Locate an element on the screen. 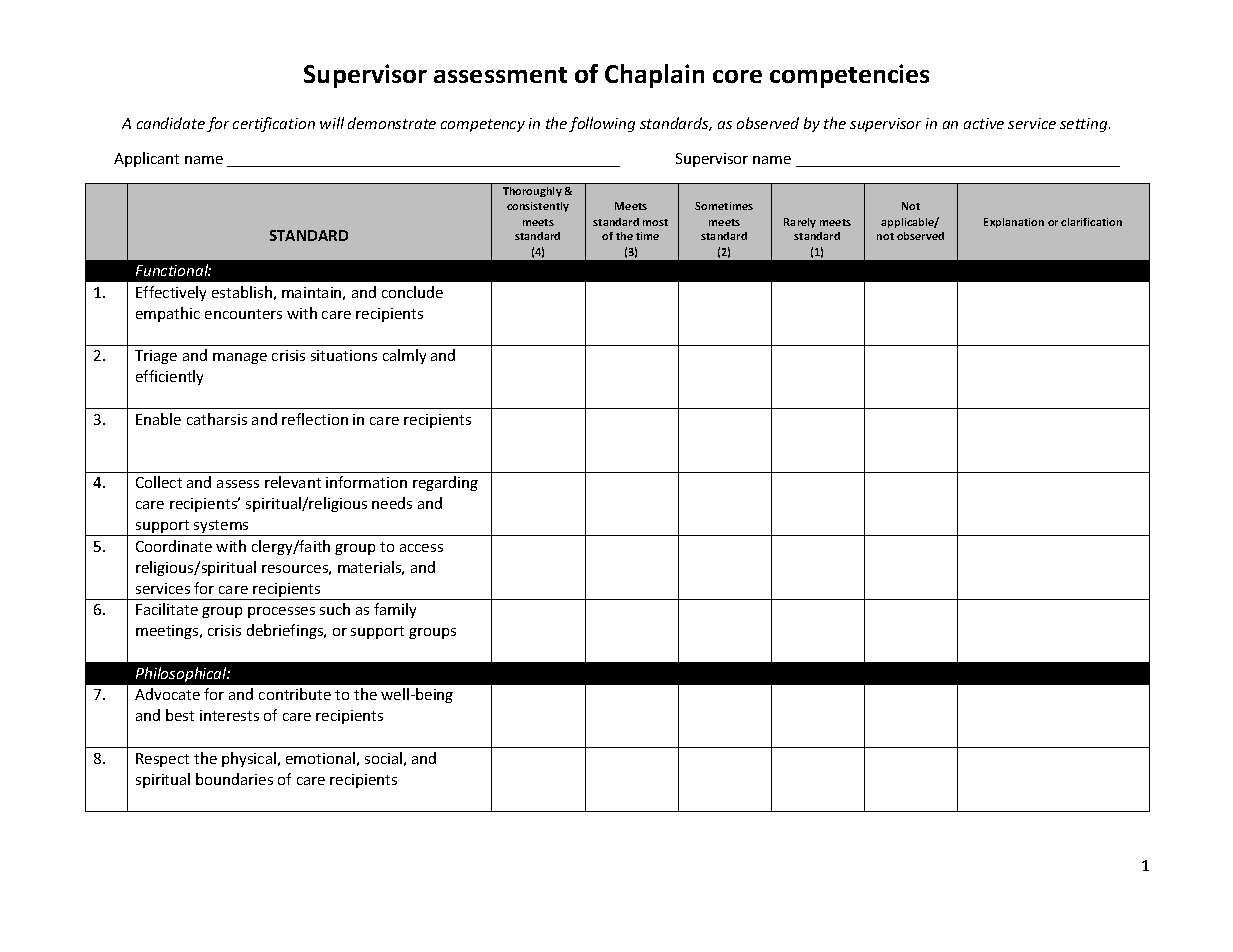 This screenshot has height=952, width=1233. active is located at coordinates (984, 123).
